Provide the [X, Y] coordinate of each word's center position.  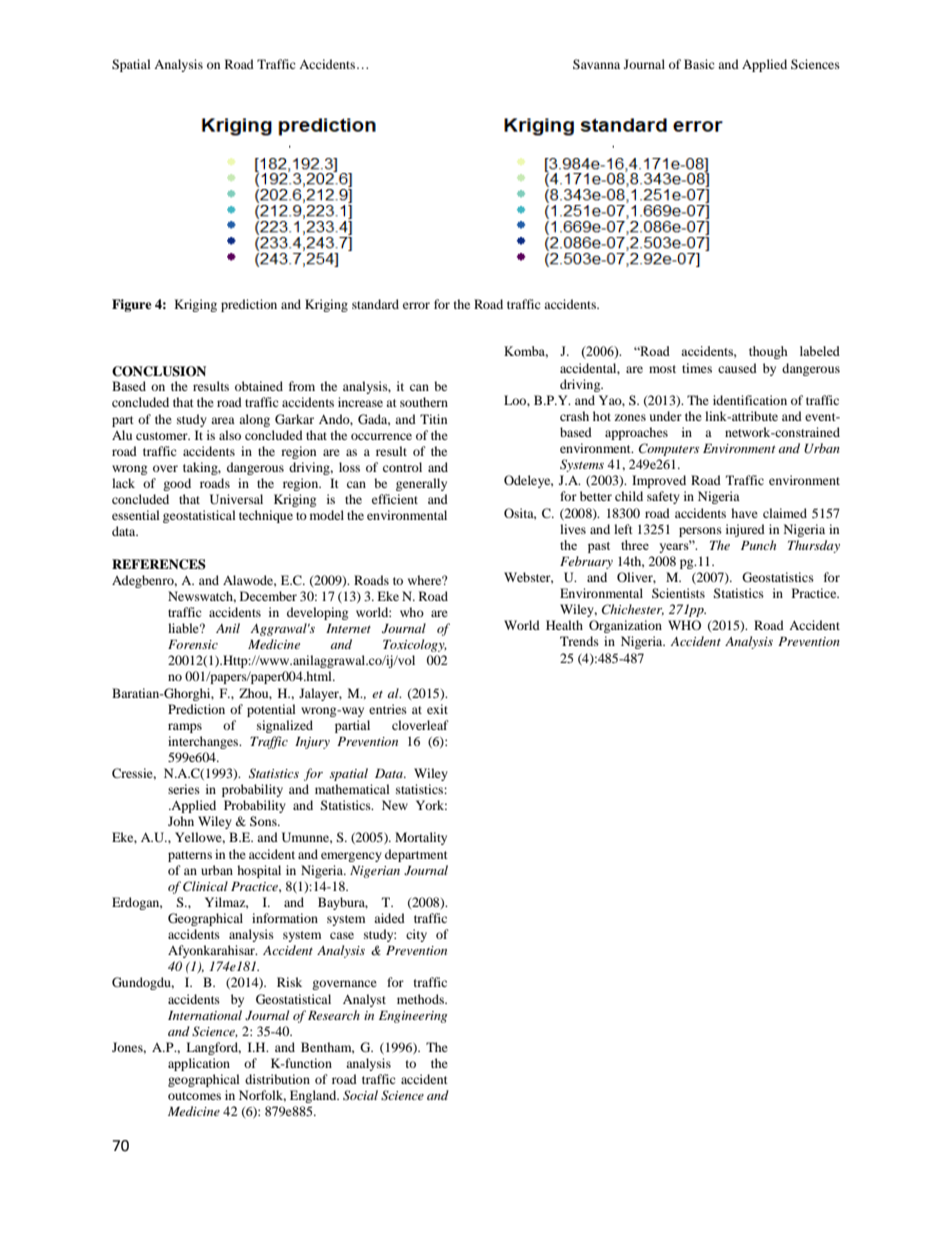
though [768, 352]
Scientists [678, 593]
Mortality [421, 838]
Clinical [205, 886]
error [416, 305]
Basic [699, 64]
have [744, 513]
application [199, 1064]
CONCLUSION [159, 371]
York [431, 805]
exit [437, 709]
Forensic [193, 644]
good [177, 484]
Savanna [596, 64]
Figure [132, 305]
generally [421, 484]
